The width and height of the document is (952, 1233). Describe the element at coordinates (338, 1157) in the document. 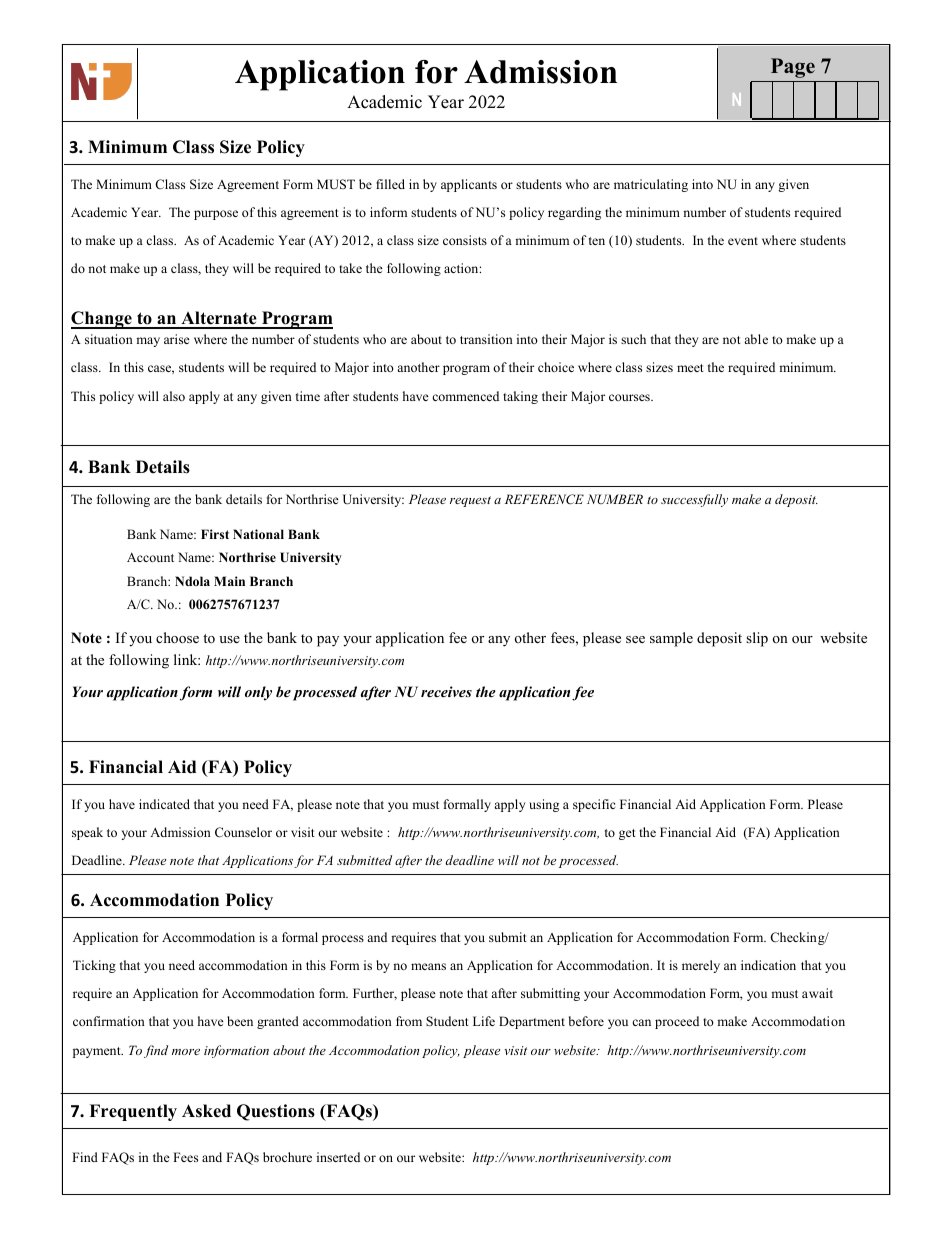

I see `inserted` at that location.
